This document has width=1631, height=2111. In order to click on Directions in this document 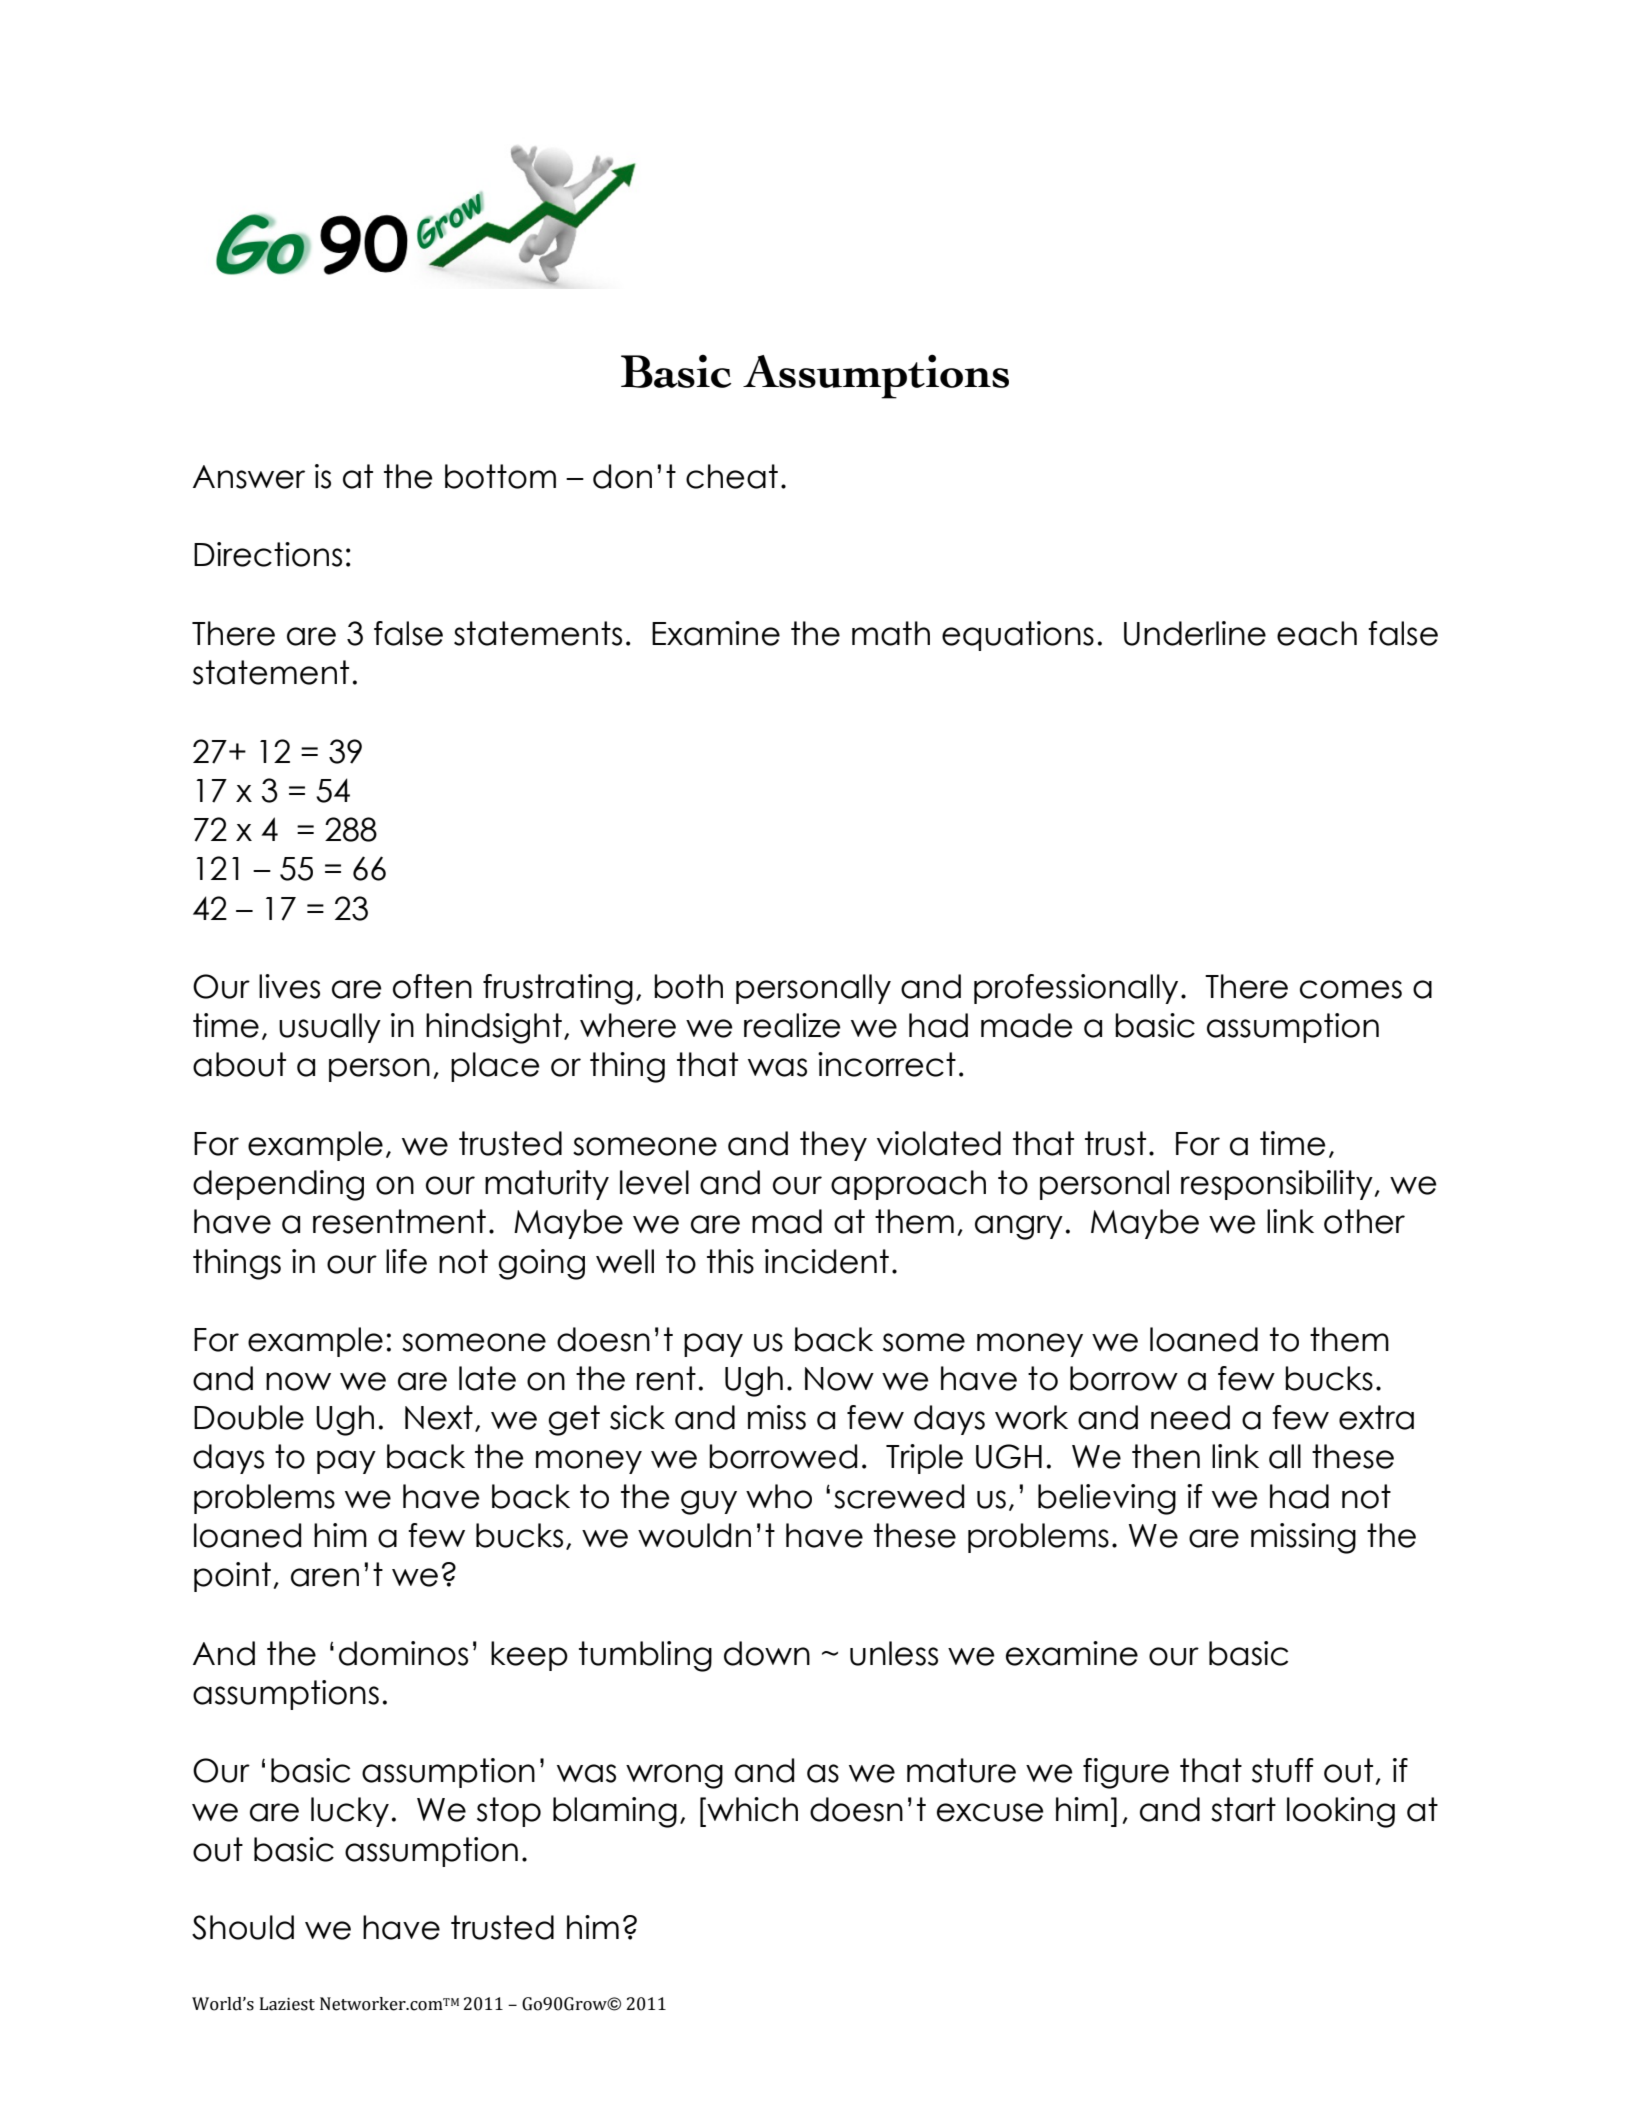, I will do `click(268, 554)`.
